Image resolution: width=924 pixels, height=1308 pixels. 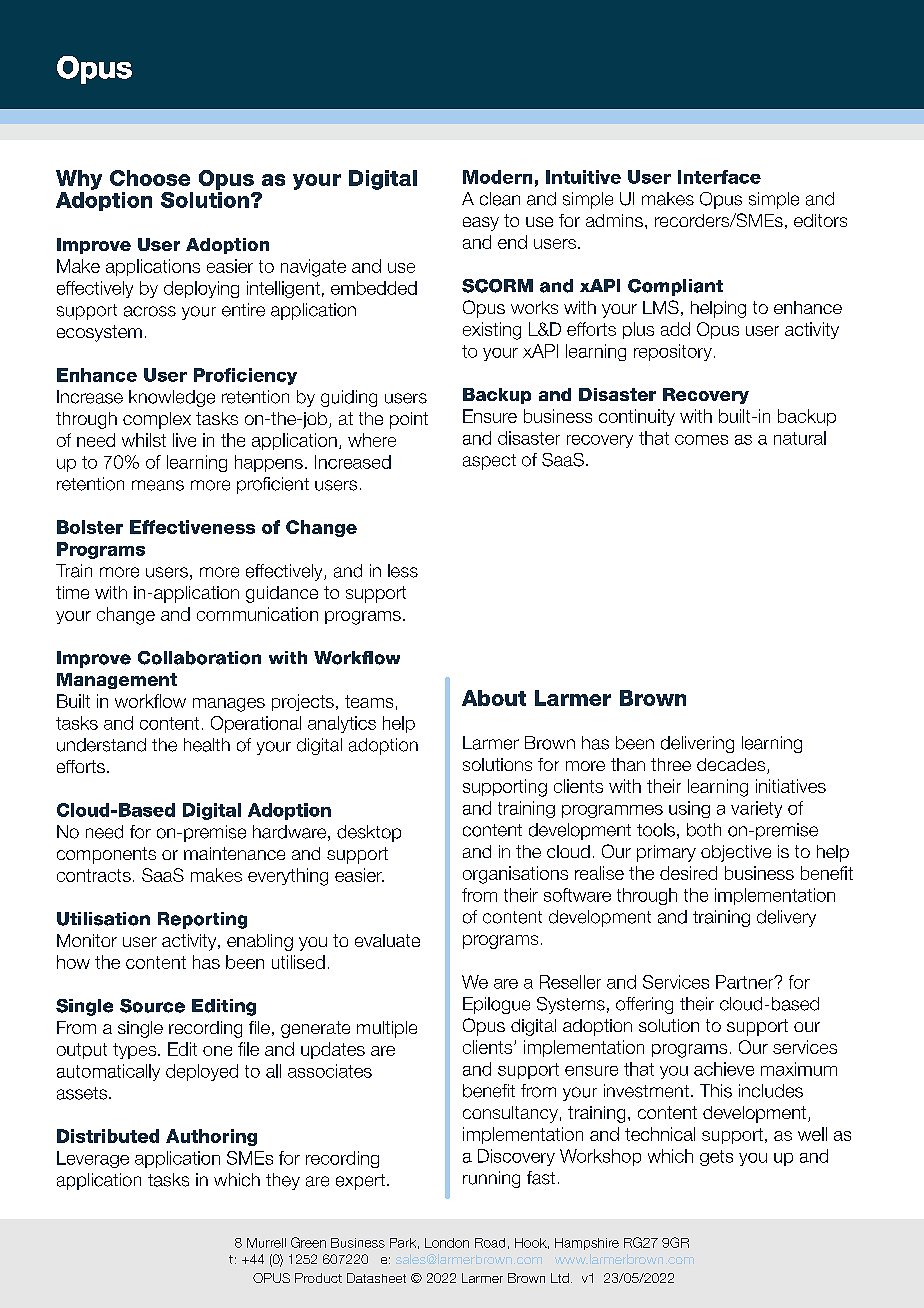 I want to click on Leverage, so click(x=93, y=1159).
